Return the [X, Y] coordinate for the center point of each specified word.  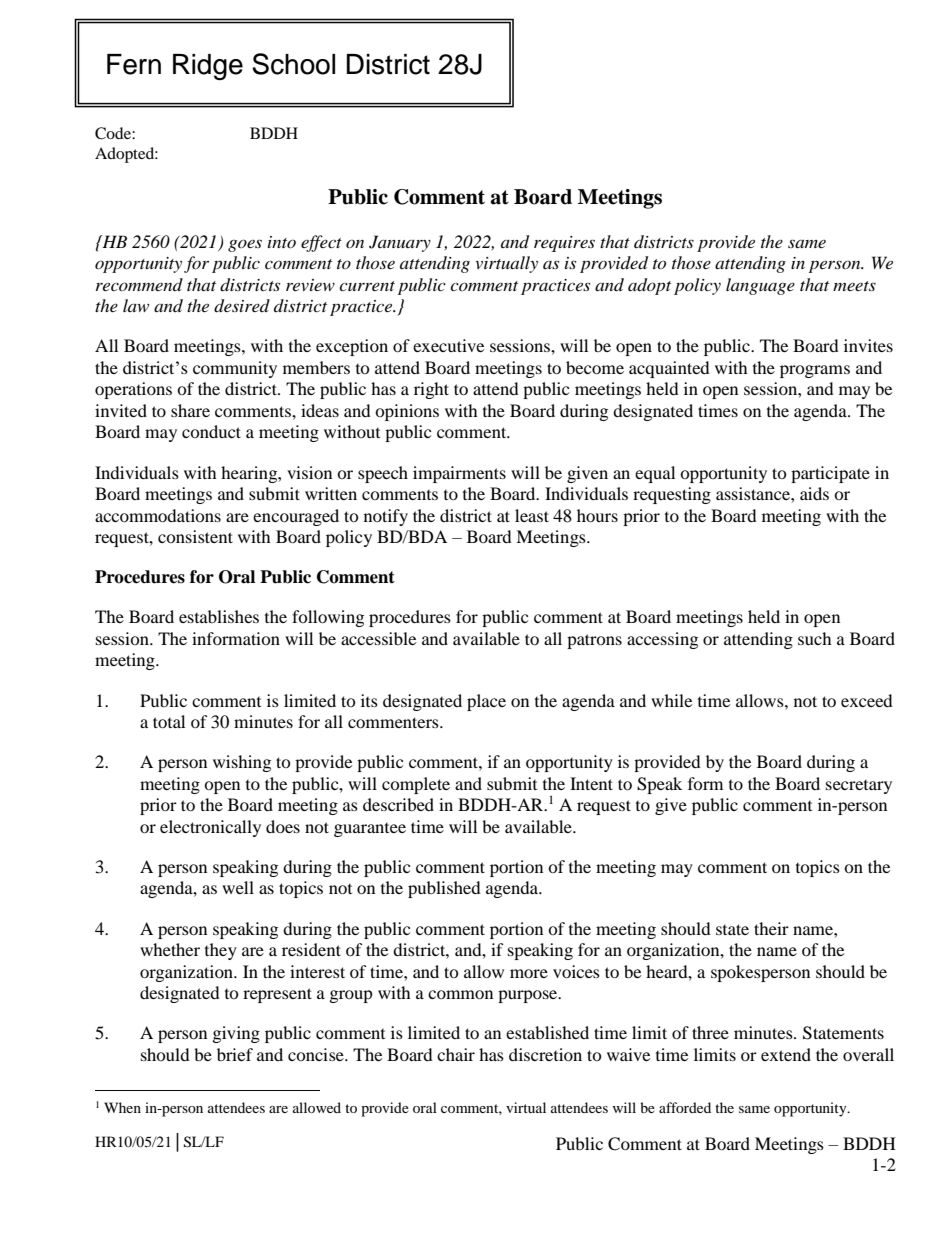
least [532, 515]
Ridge [208, 67]
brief [235, 1054]
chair [456, 1054]
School [293, 64]
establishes [219, 616]
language [760, 286]
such [815, 638]
